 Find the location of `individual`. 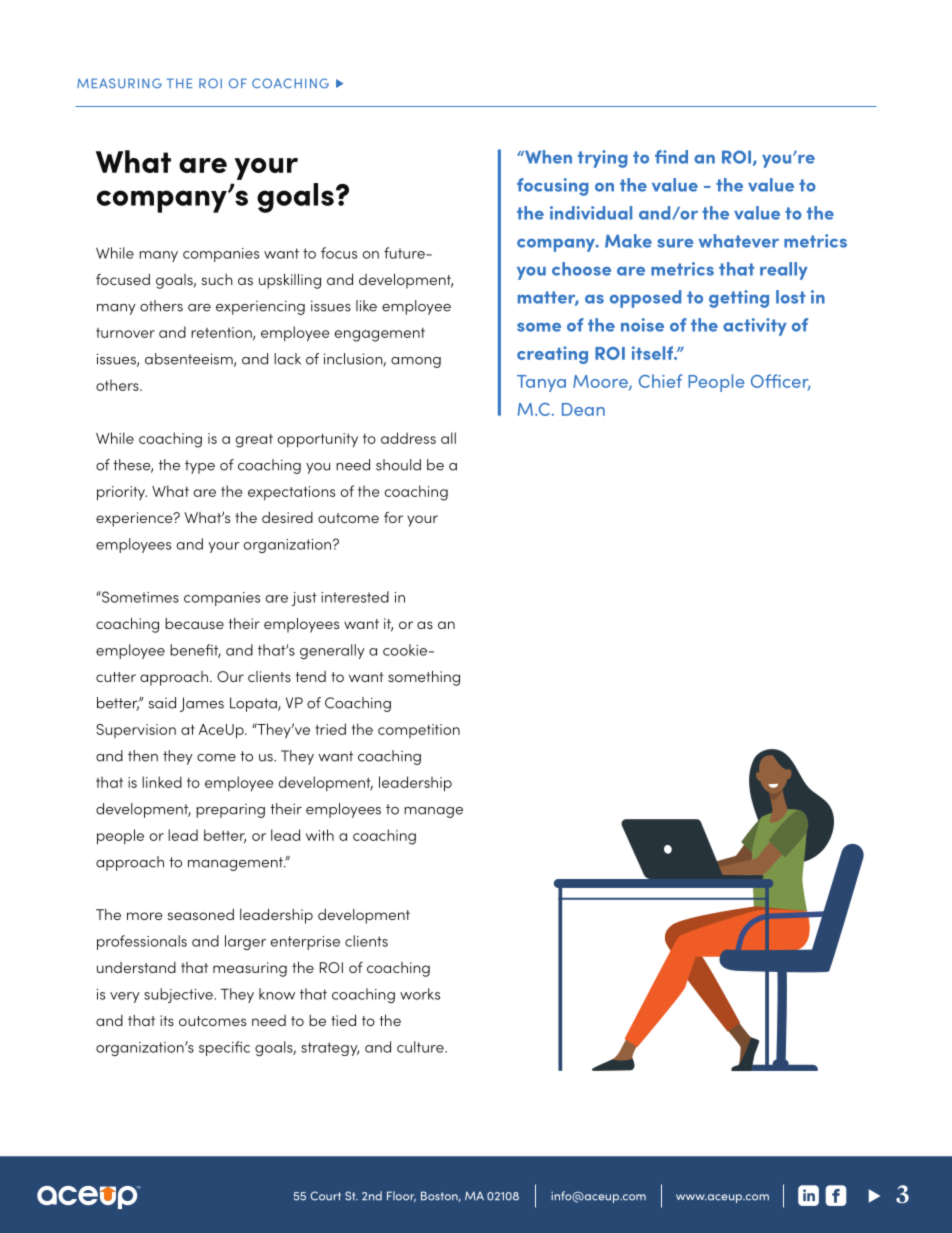

individual is located at coordinates (591, 213).
